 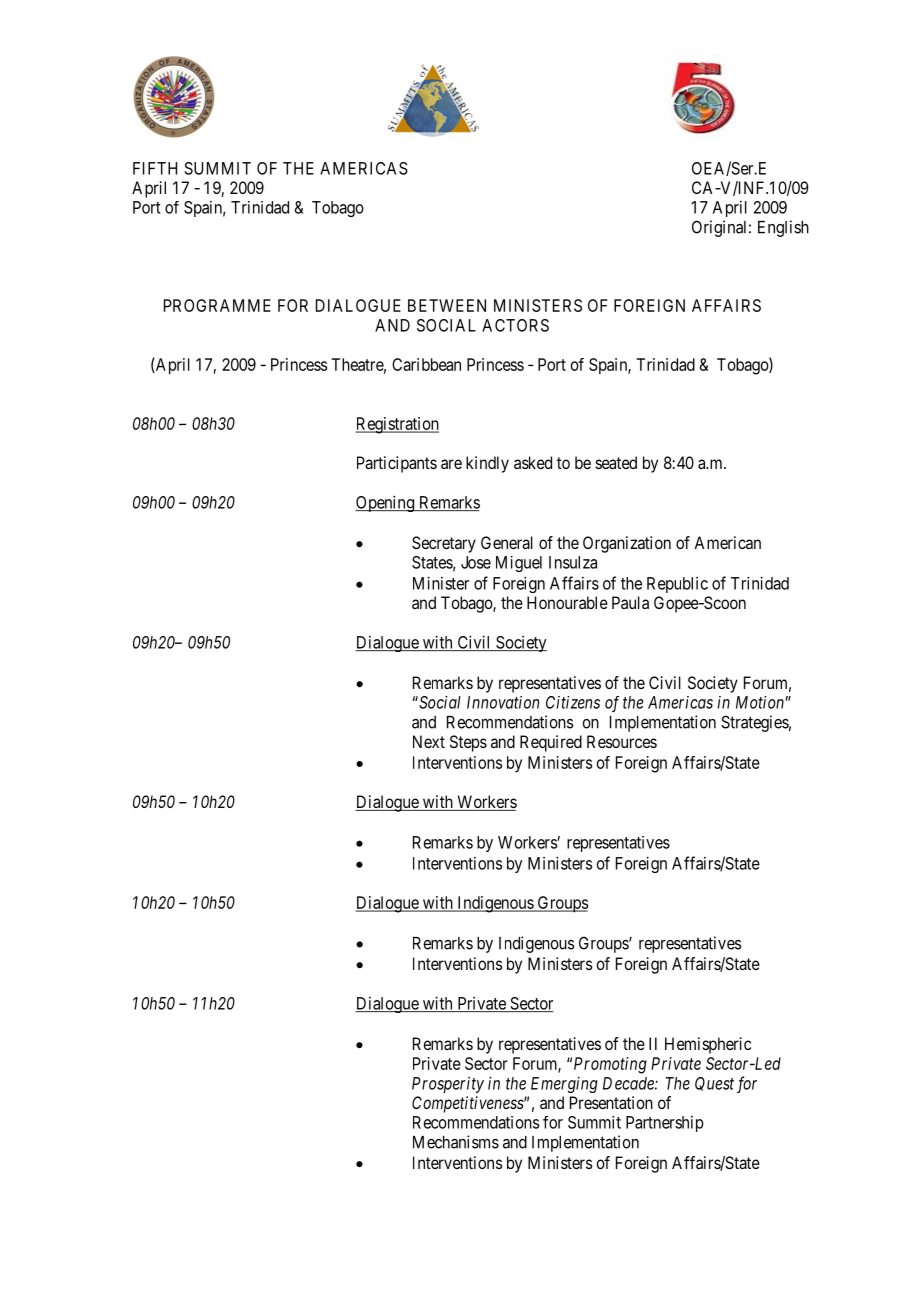 I want to click on FIFTH, so click(x=155, y=168).
